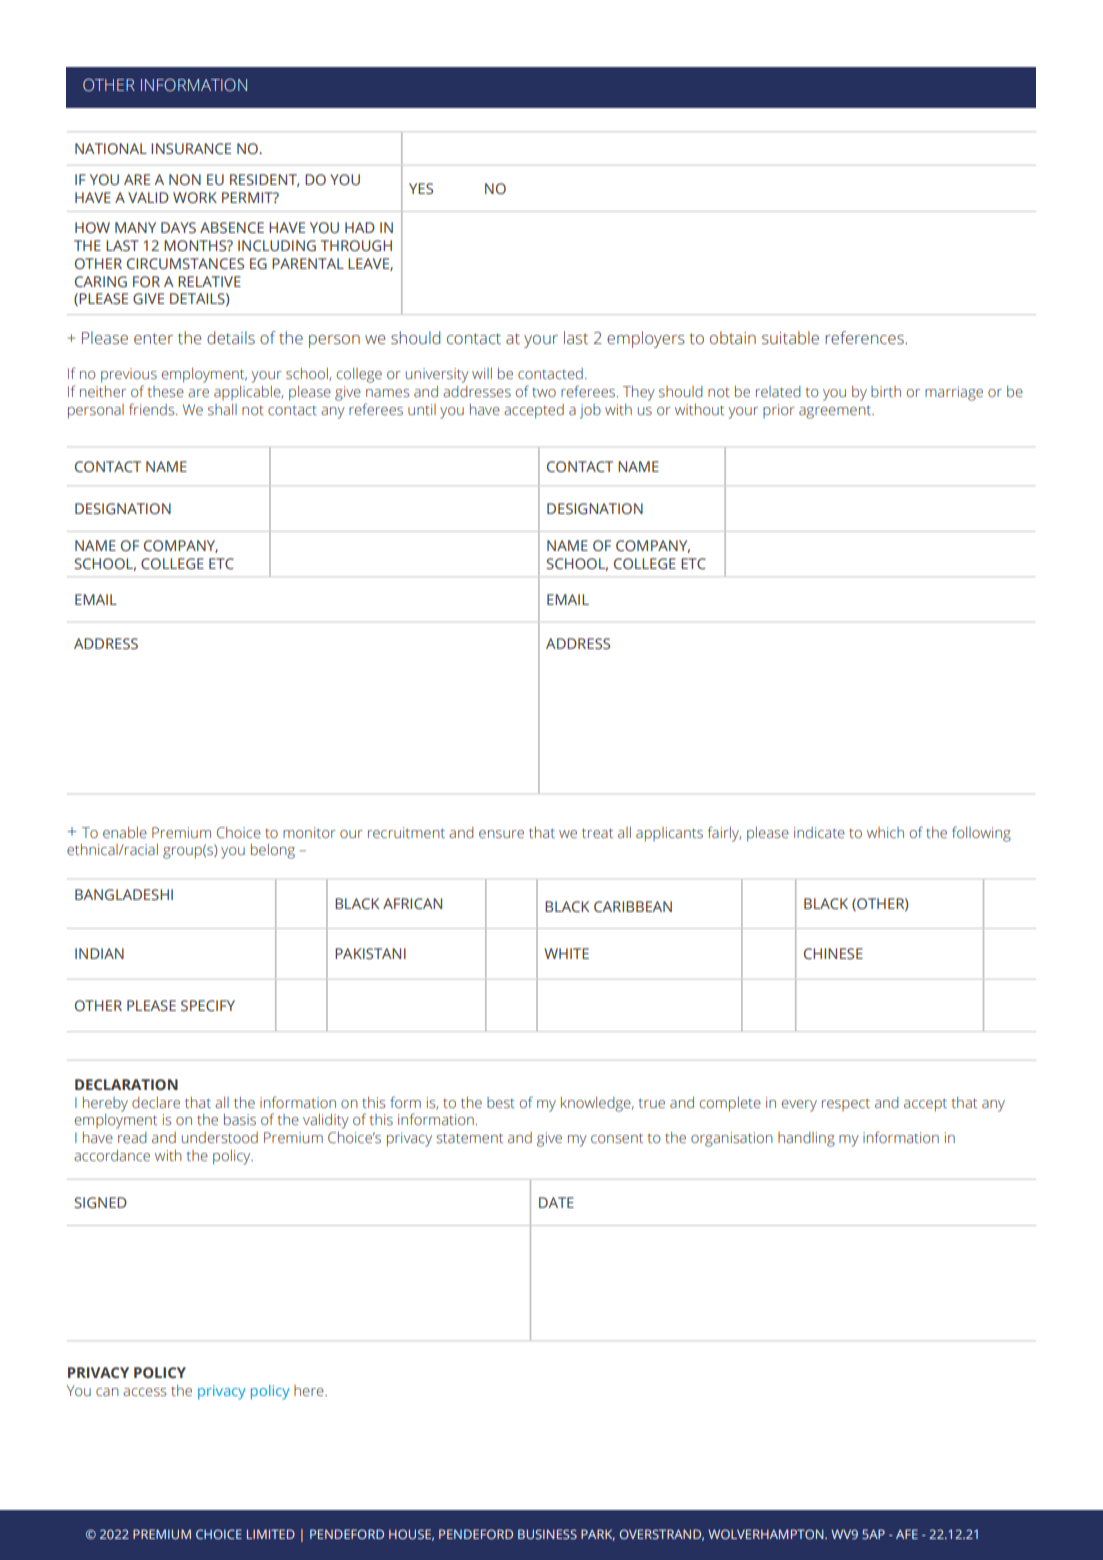 The image size is (1103, 1560). What do you see at coordinates (501, 1103) in the screenshot?
I see `best` at bounding box center [501, 1103].
